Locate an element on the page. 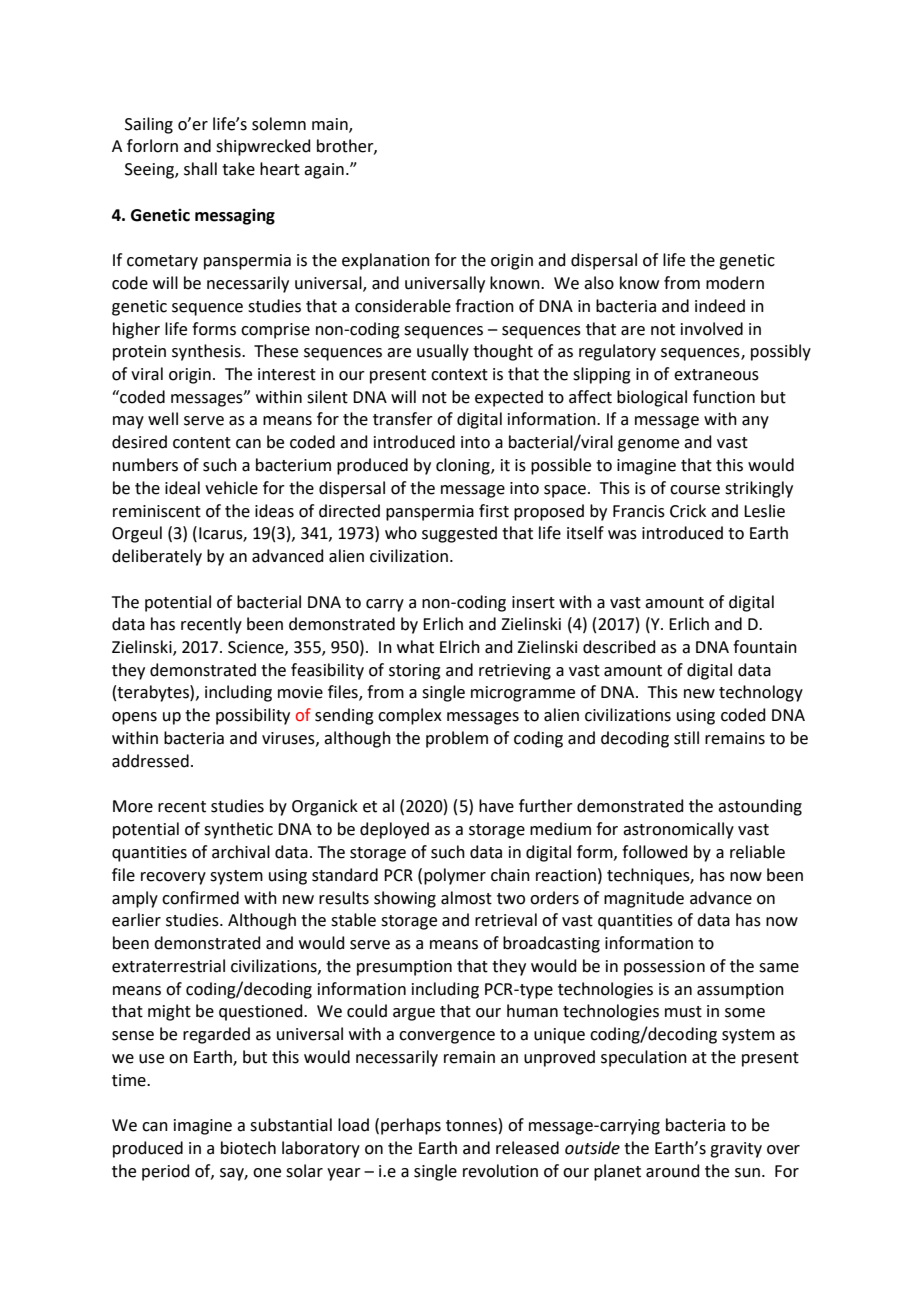  again is located at coordinates (324, 171).
